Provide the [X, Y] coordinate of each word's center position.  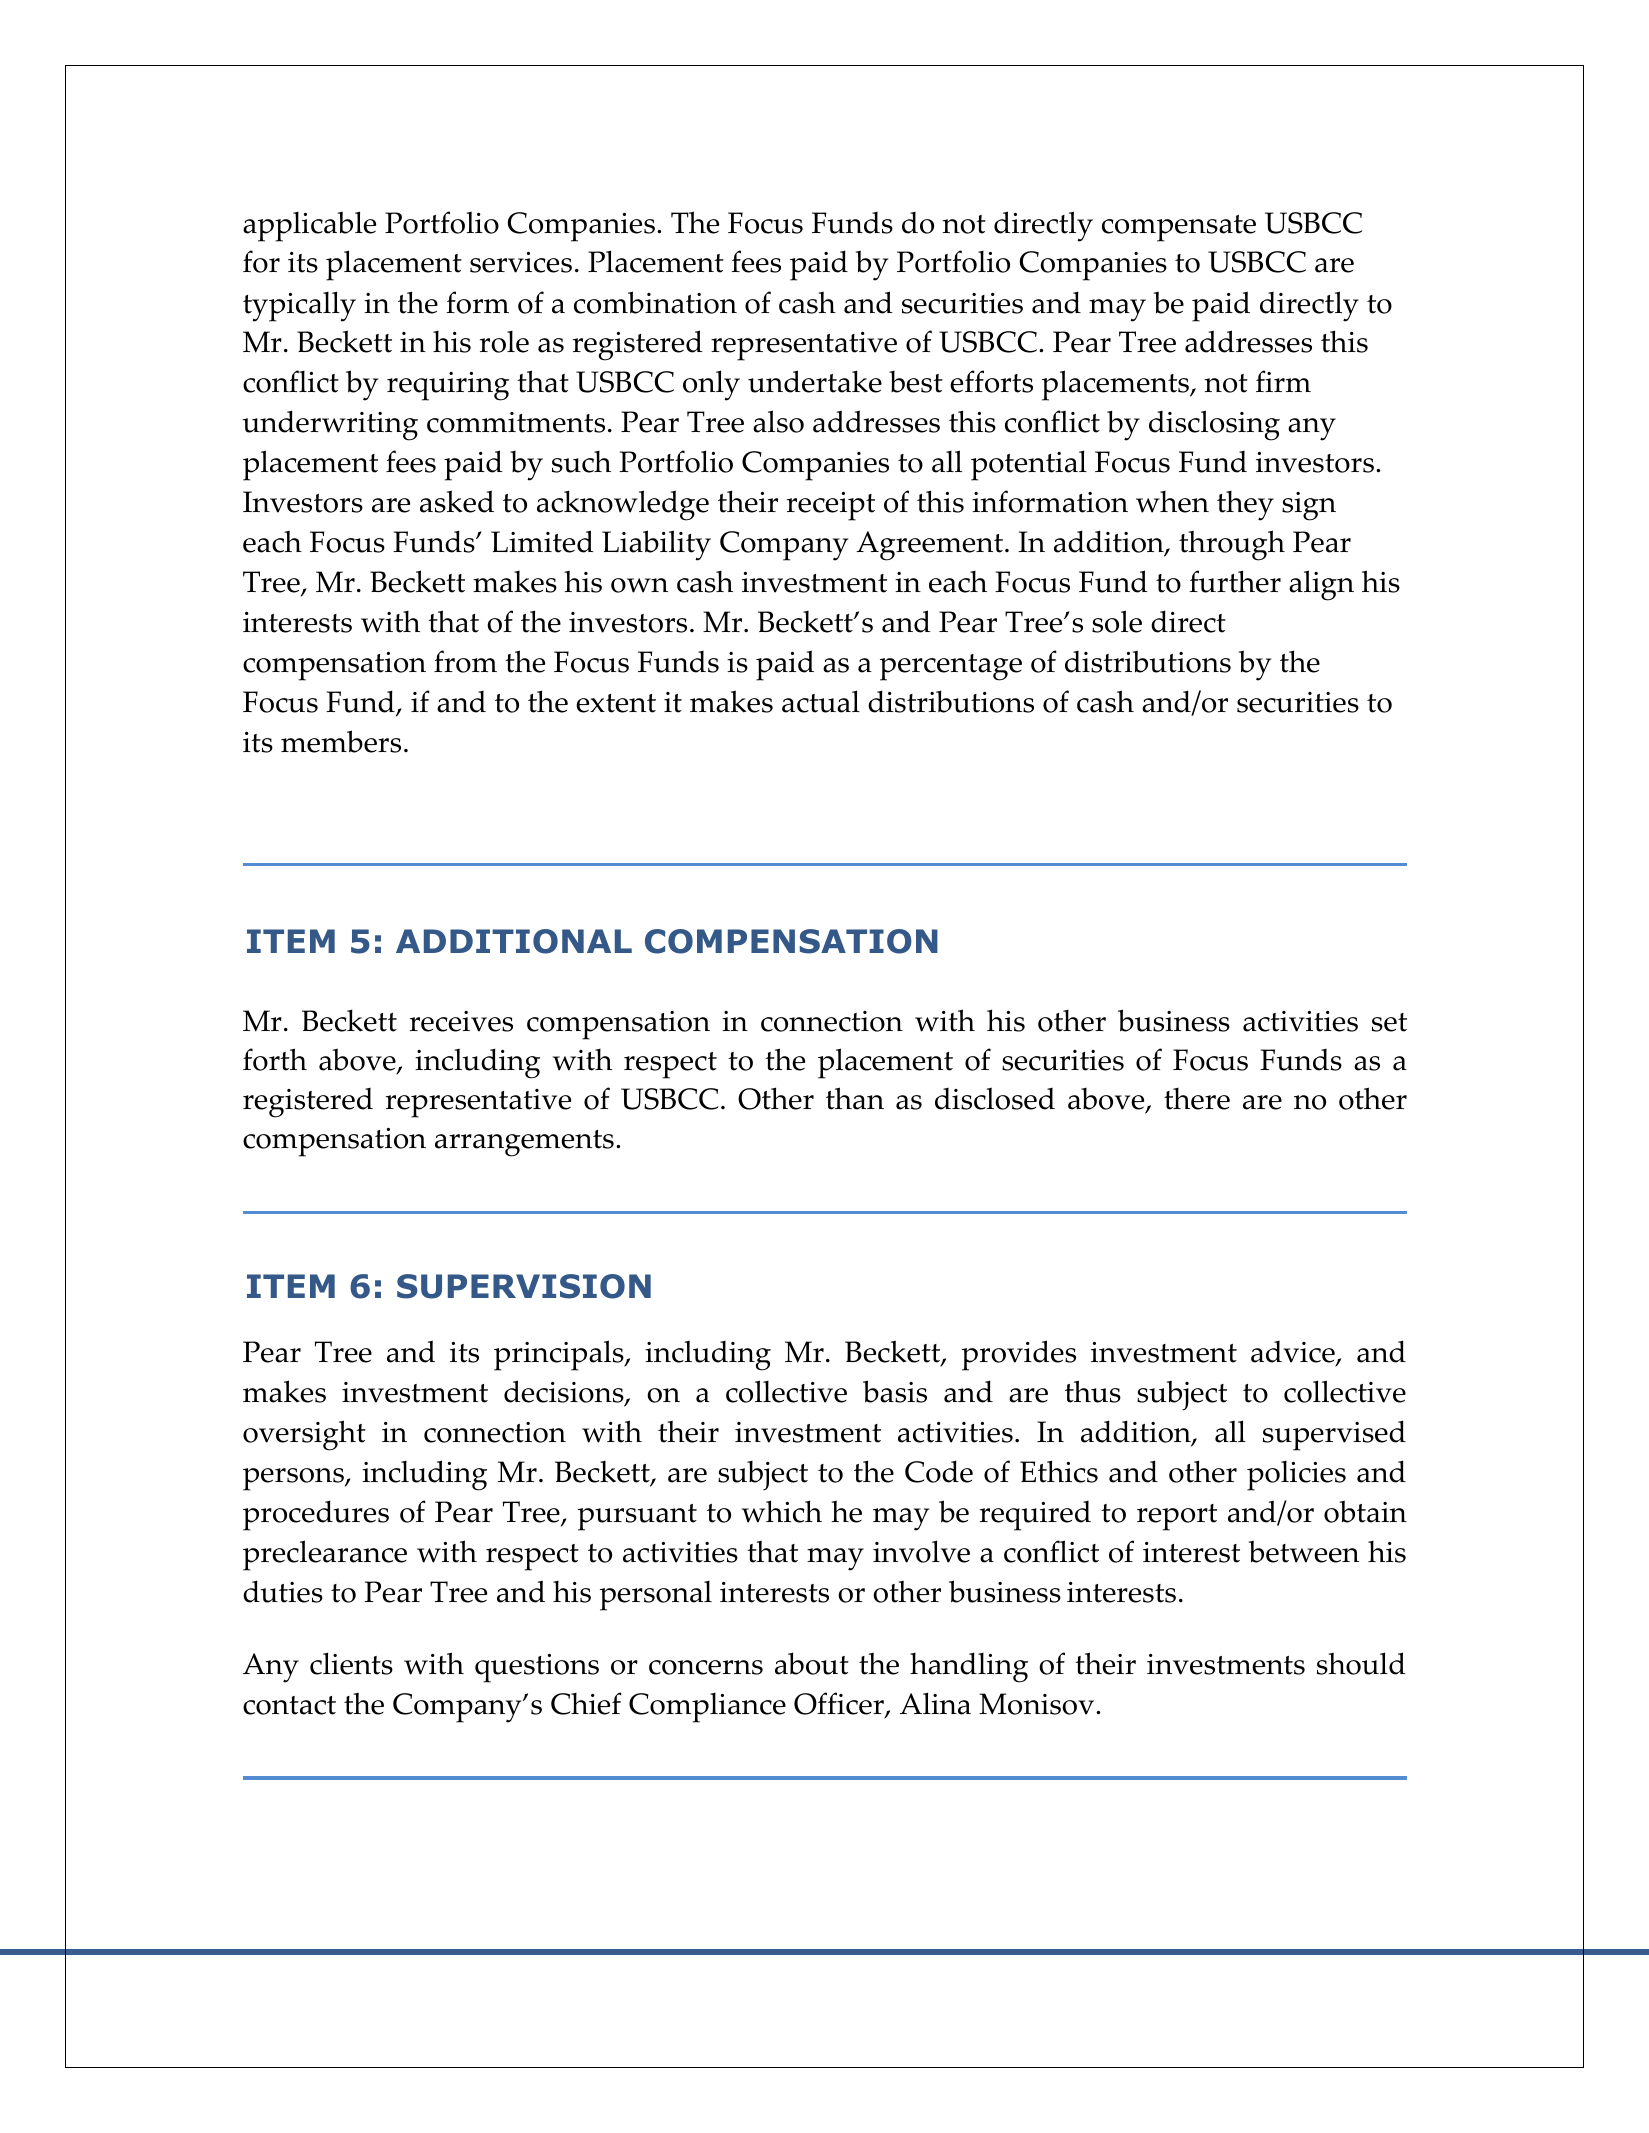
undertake [815, 381]
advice [1294, 1353]
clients [351, 1663]
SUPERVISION [524, 1286]
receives [461, 1021]
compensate [1179, 228]
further [1235, 581]
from [465, 661]
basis [895, 1391]
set [1389, 1022]
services [521, 262]
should [1361, 1663]
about [812, 1663]
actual [821, 701]
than [855, 1098]
